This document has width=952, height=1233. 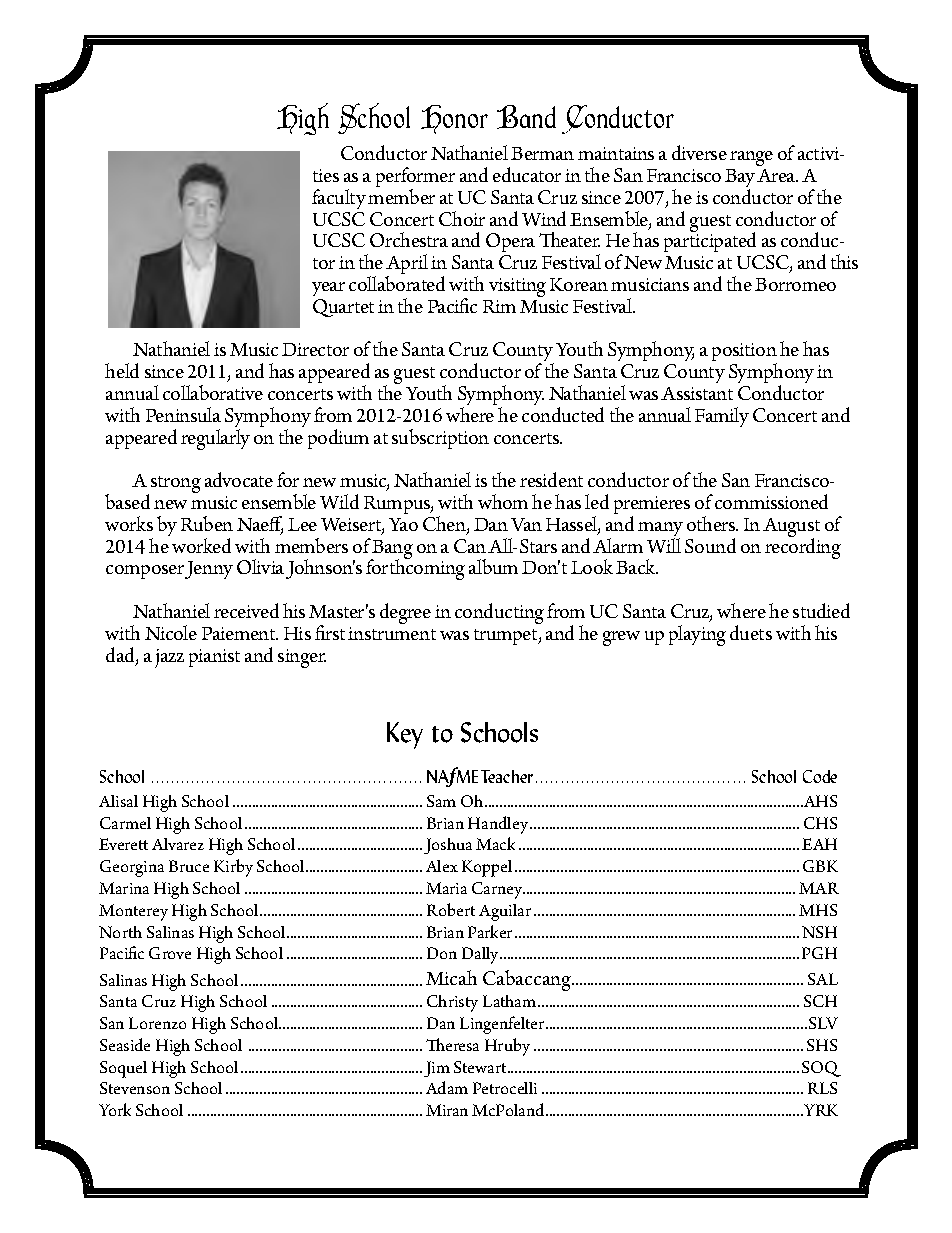 I want to click on Stevenson, so click(x=135, y=1088).
